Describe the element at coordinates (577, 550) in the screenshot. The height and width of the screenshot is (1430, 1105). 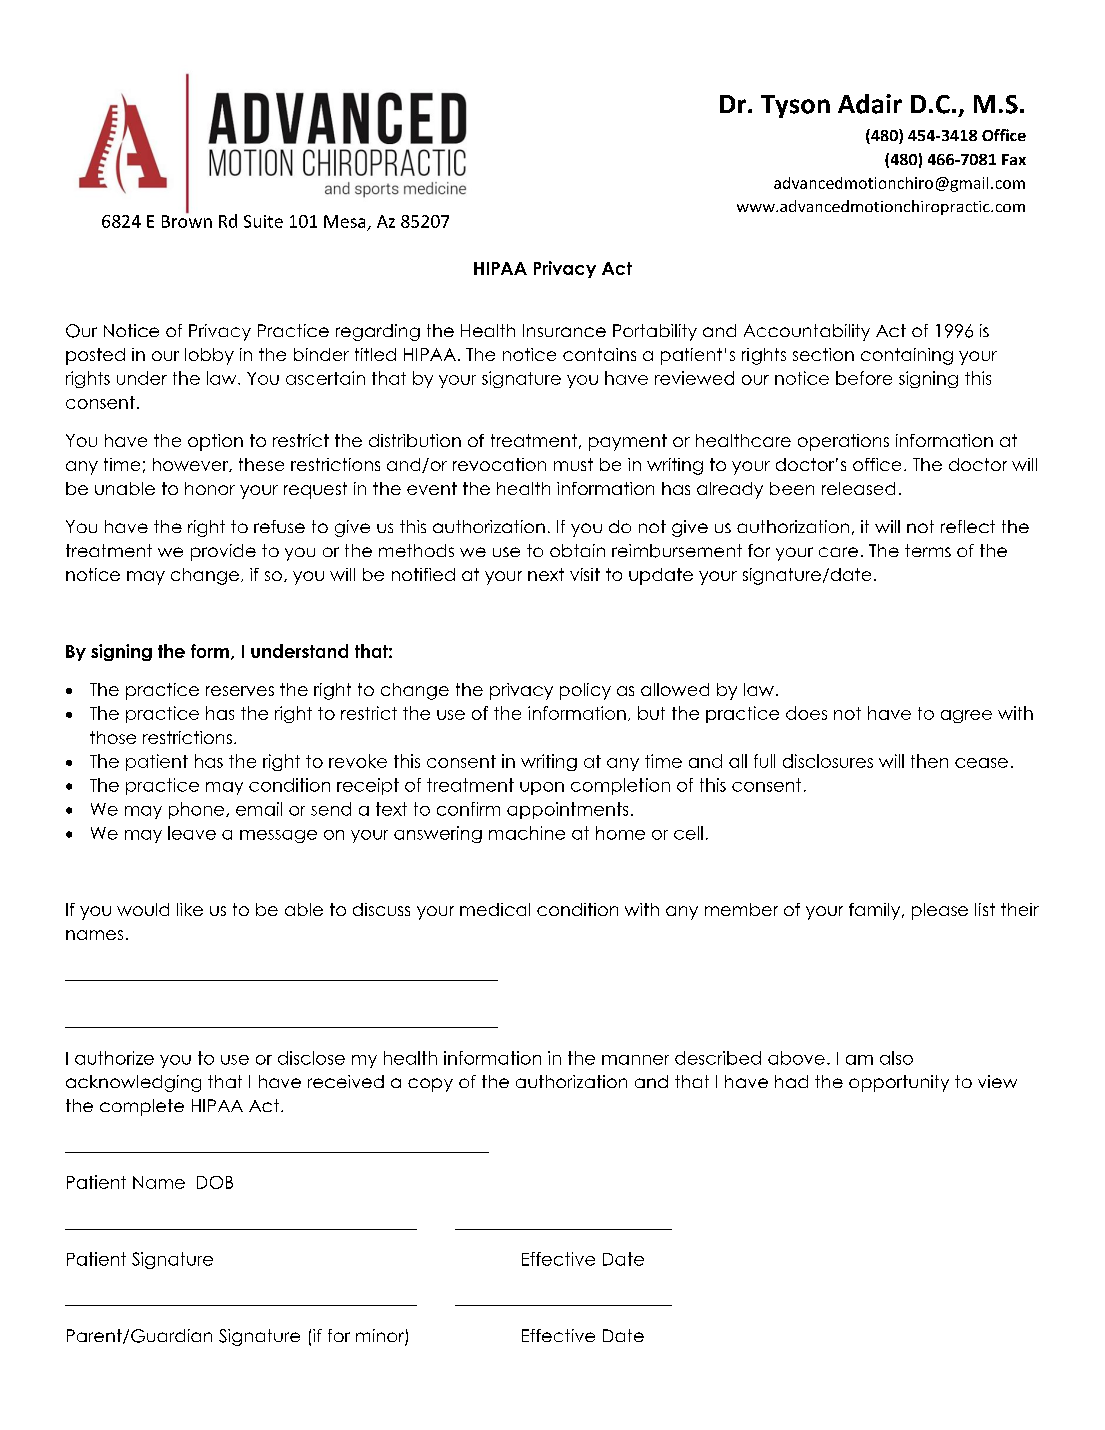
I see `obtain` at that location.
